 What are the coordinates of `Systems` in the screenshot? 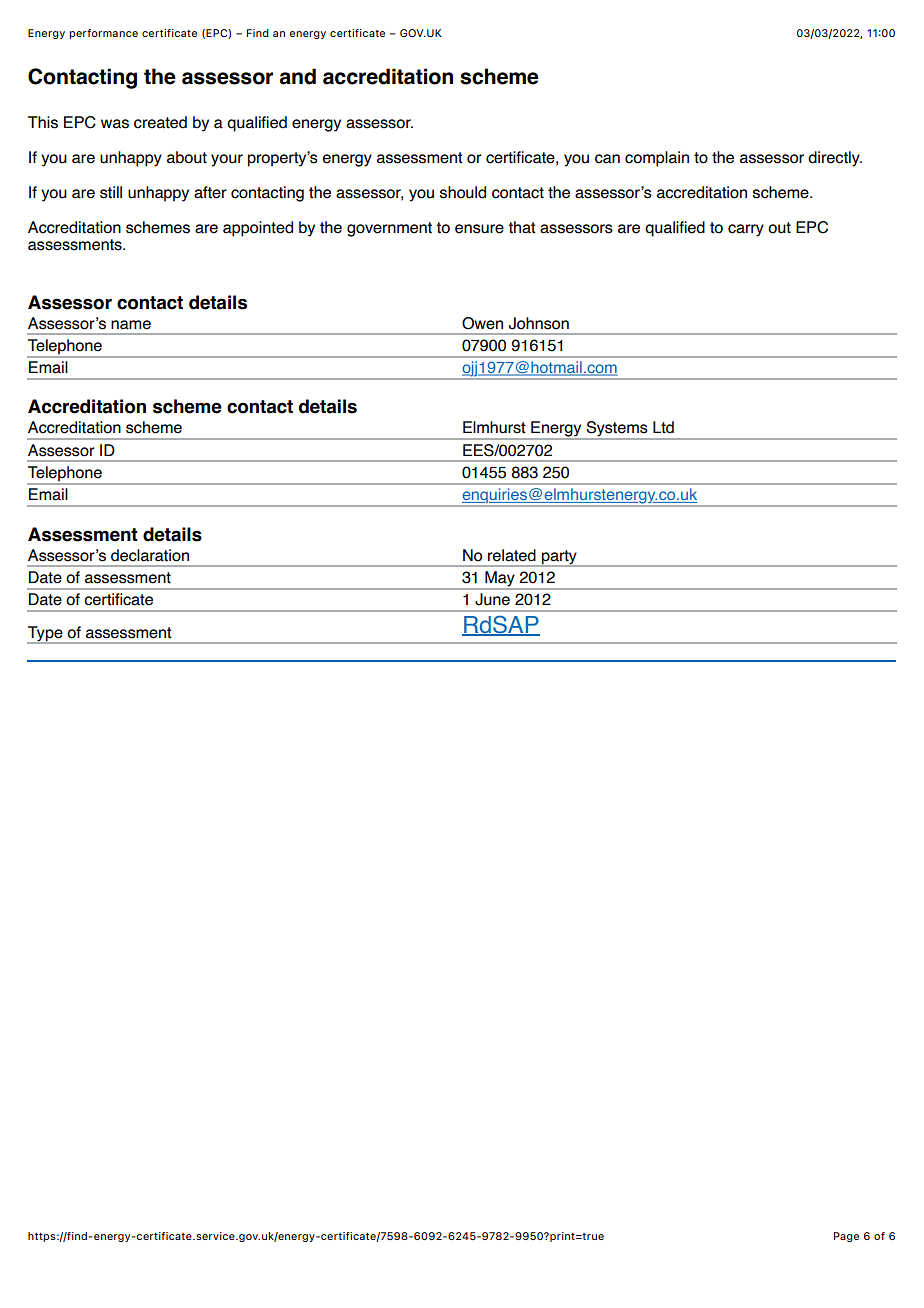 It's located at (617, 430).
